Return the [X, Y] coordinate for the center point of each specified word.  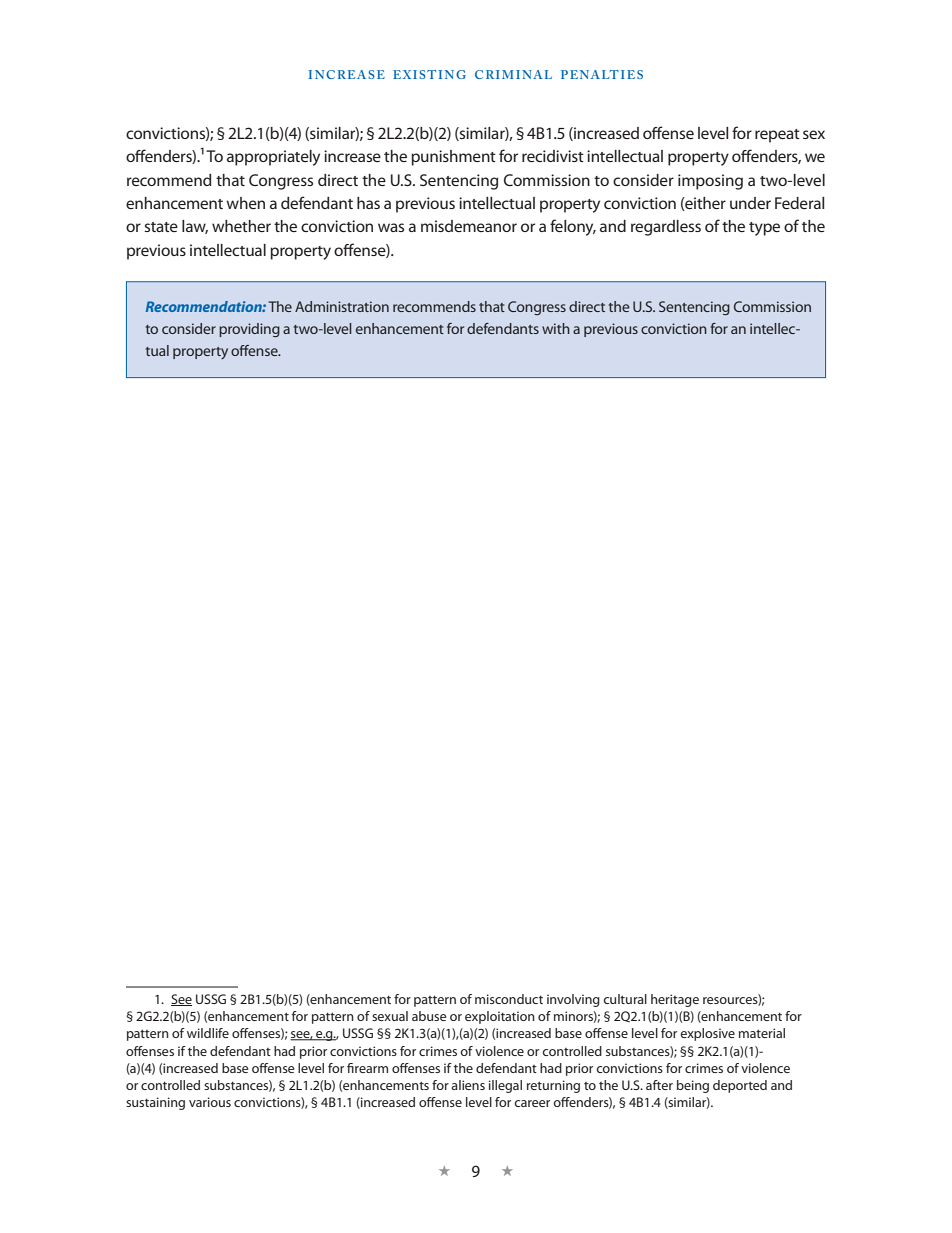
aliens [468, 1085]
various [210, 1102]
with [556, 328]
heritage [675, 1000]
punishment [453, 158]
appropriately [273, 158]
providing [249, 330]
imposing [710, 182]
